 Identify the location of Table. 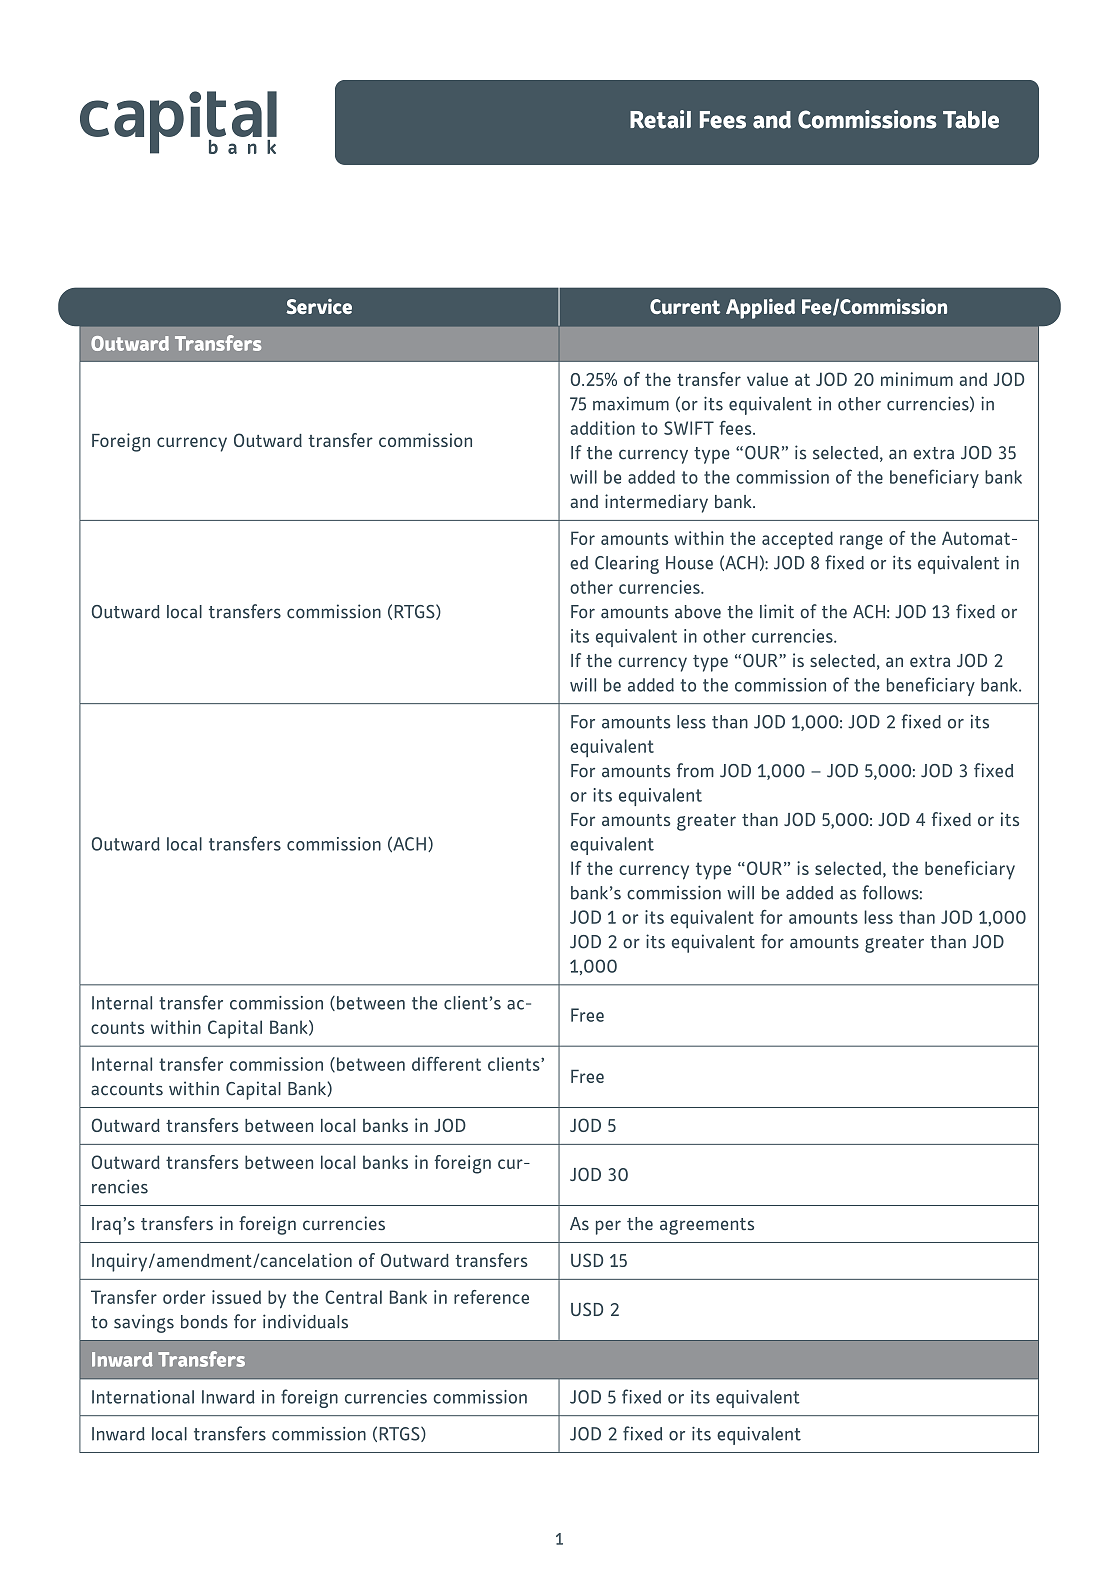
(971, 120).
